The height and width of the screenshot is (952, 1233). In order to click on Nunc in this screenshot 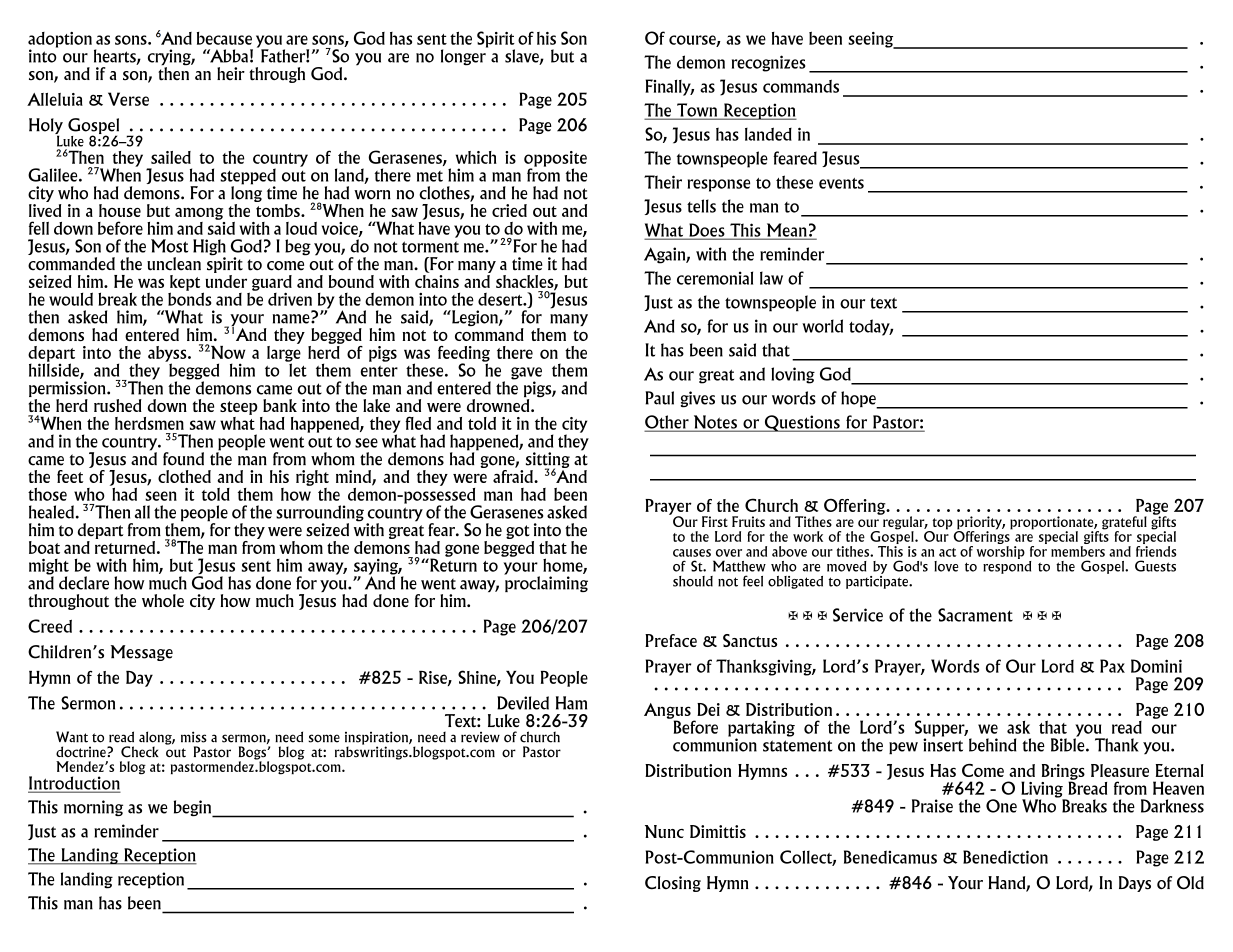, I will do `click(664, 831)`.
